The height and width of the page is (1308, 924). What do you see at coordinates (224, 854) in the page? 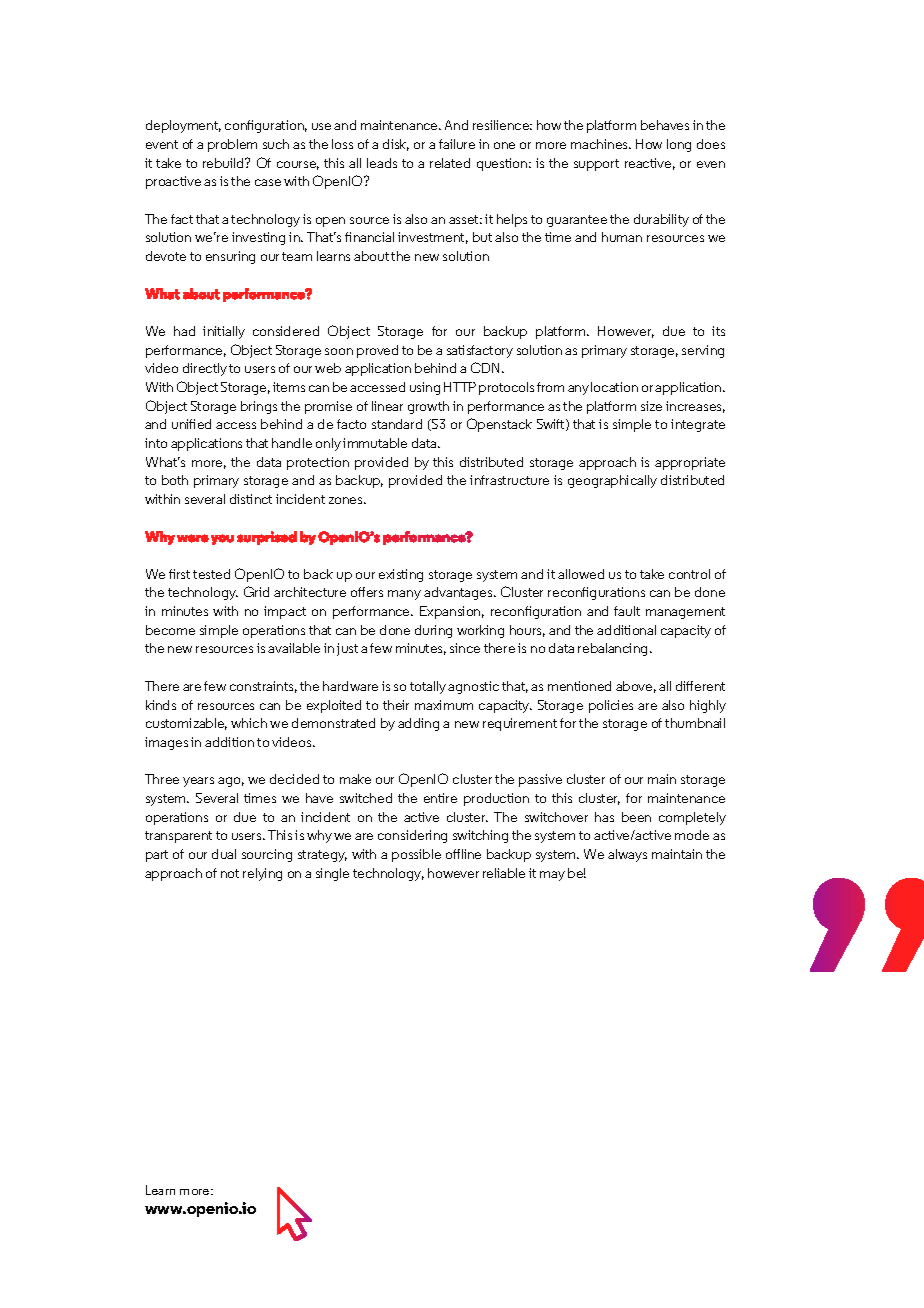
I see `dual` at bounding box center [224, 854].
